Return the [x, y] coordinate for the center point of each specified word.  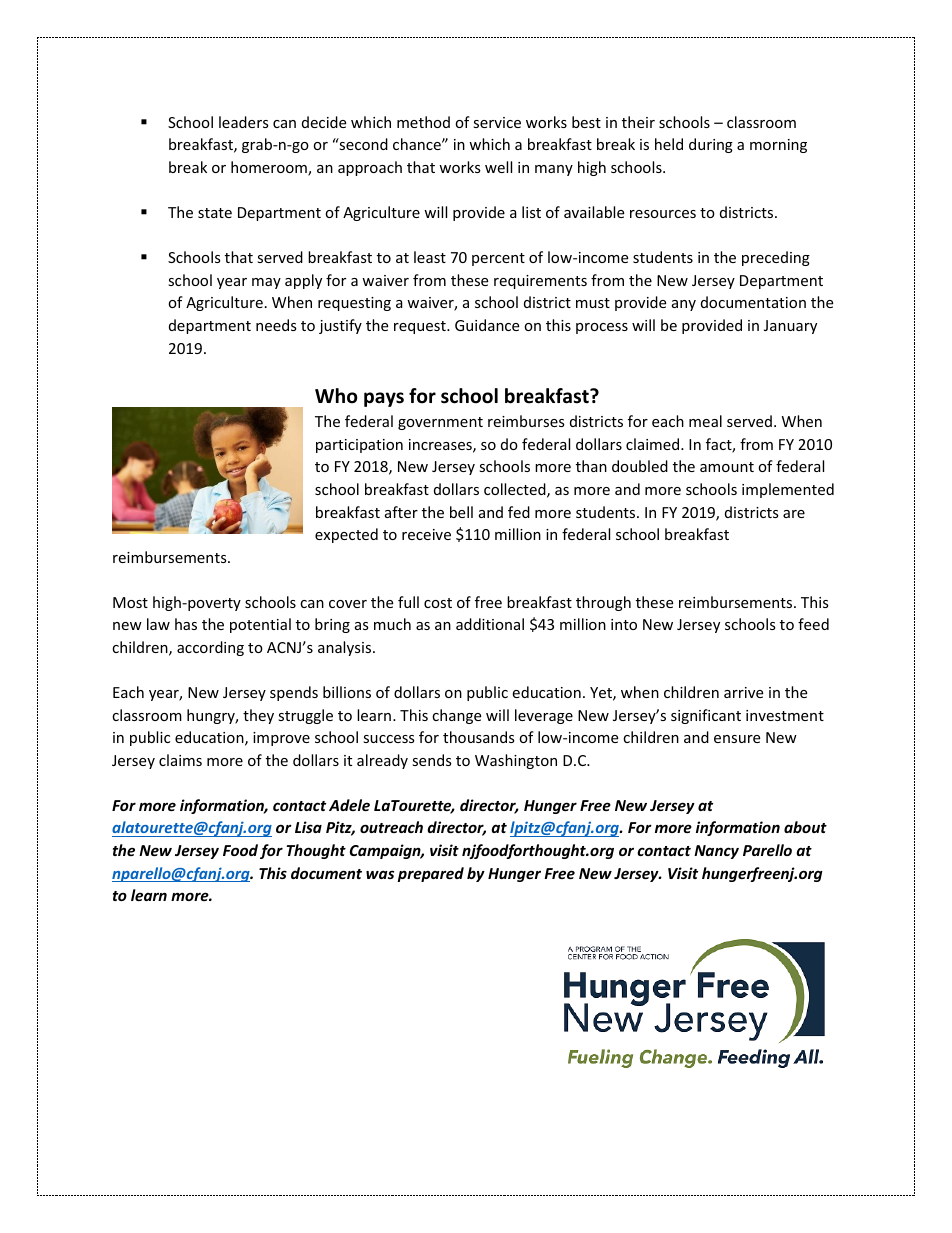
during [711, 145]
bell [461, 512]
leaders [244, 122]
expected [346, 535]
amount [727, 467]
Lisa [308, 827]
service [497, 122]
